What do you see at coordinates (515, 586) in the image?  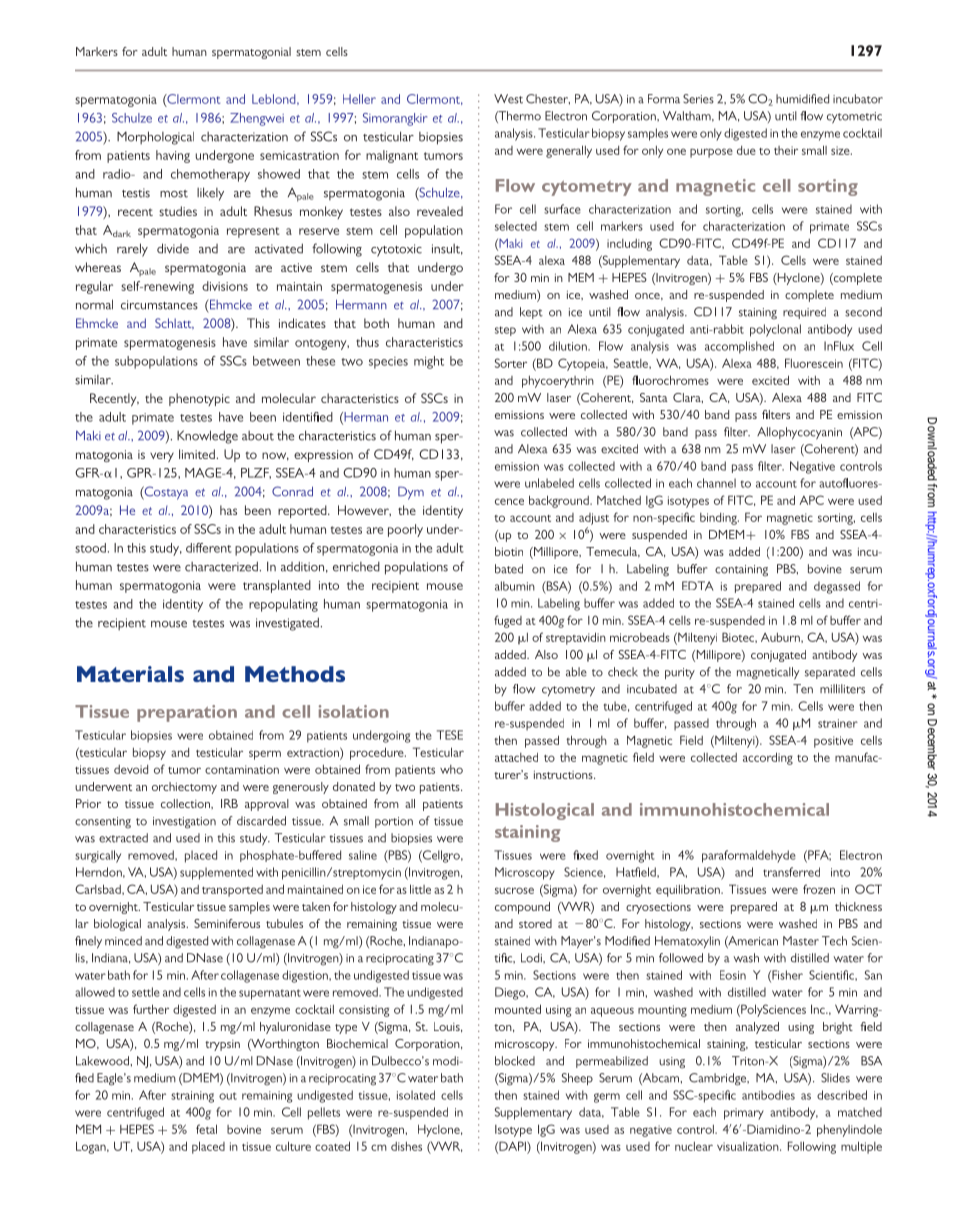 I see `albumin` at bounding box center [515, 586].
